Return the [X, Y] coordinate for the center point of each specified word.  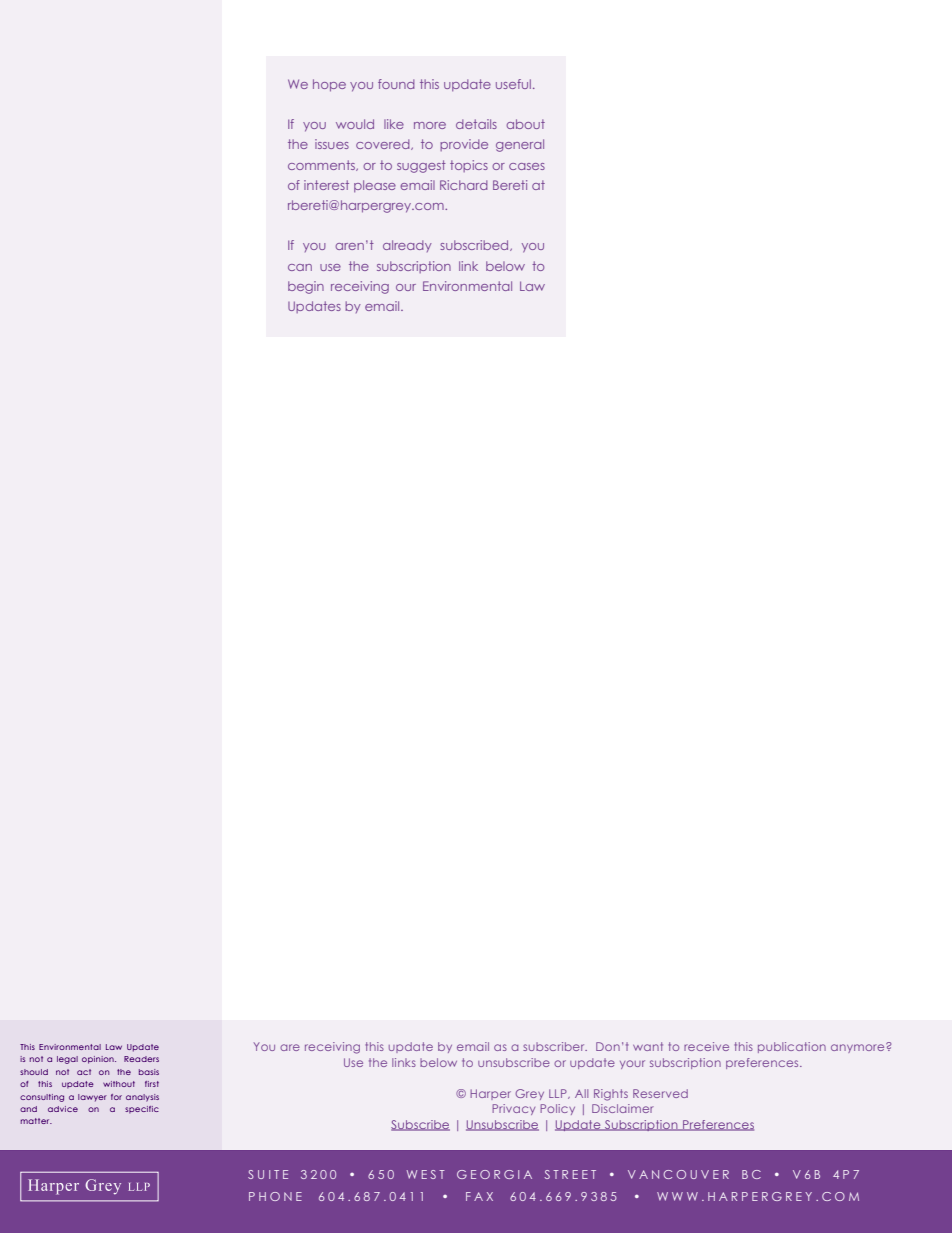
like [394, 124]
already [407, 246]
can [300, 267]
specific [142, 1110]
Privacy [513, 1109]
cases [527, 166]
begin [306, 287]
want [648, 1046]
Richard [464, 185]
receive [706, 1046]
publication [792, 1047]
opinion [99, 1060]
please [375, 186]
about [525, 124]
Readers [141, 1059]
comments [323, 165]
